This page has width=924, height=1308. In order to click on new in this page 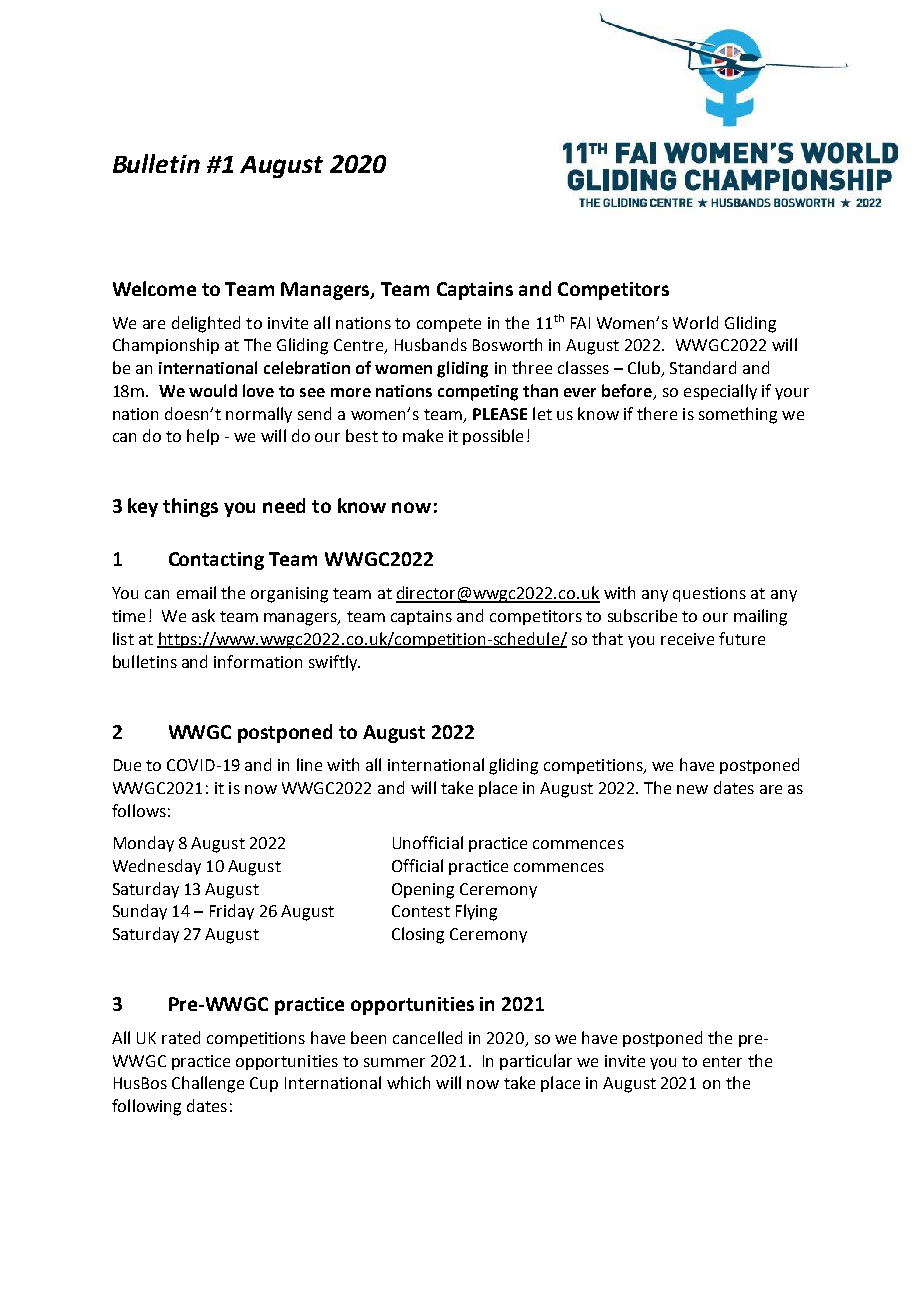, I will do `click(692, 789)`.
